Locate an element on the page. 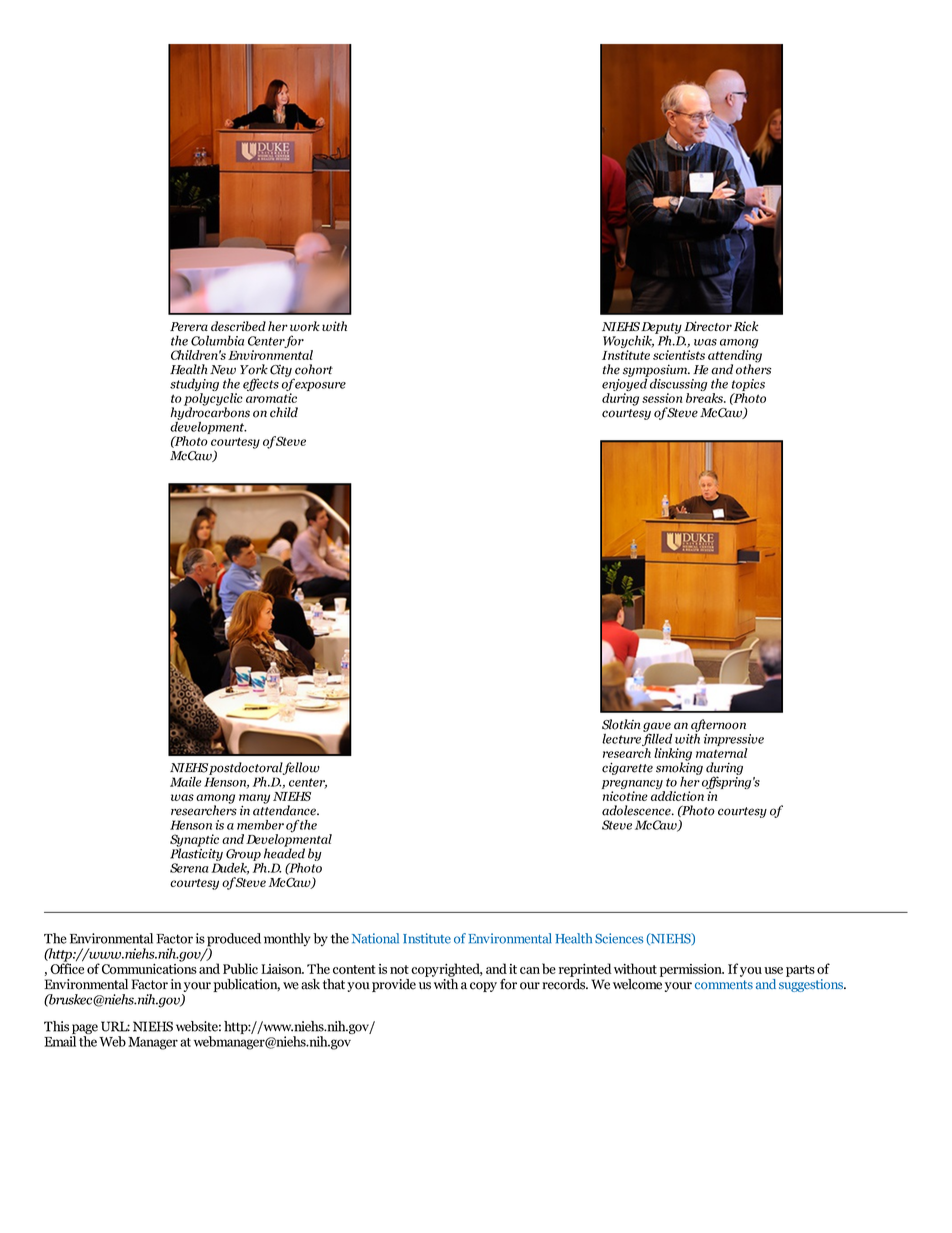  Perera is located at coordinates (189, 326).
